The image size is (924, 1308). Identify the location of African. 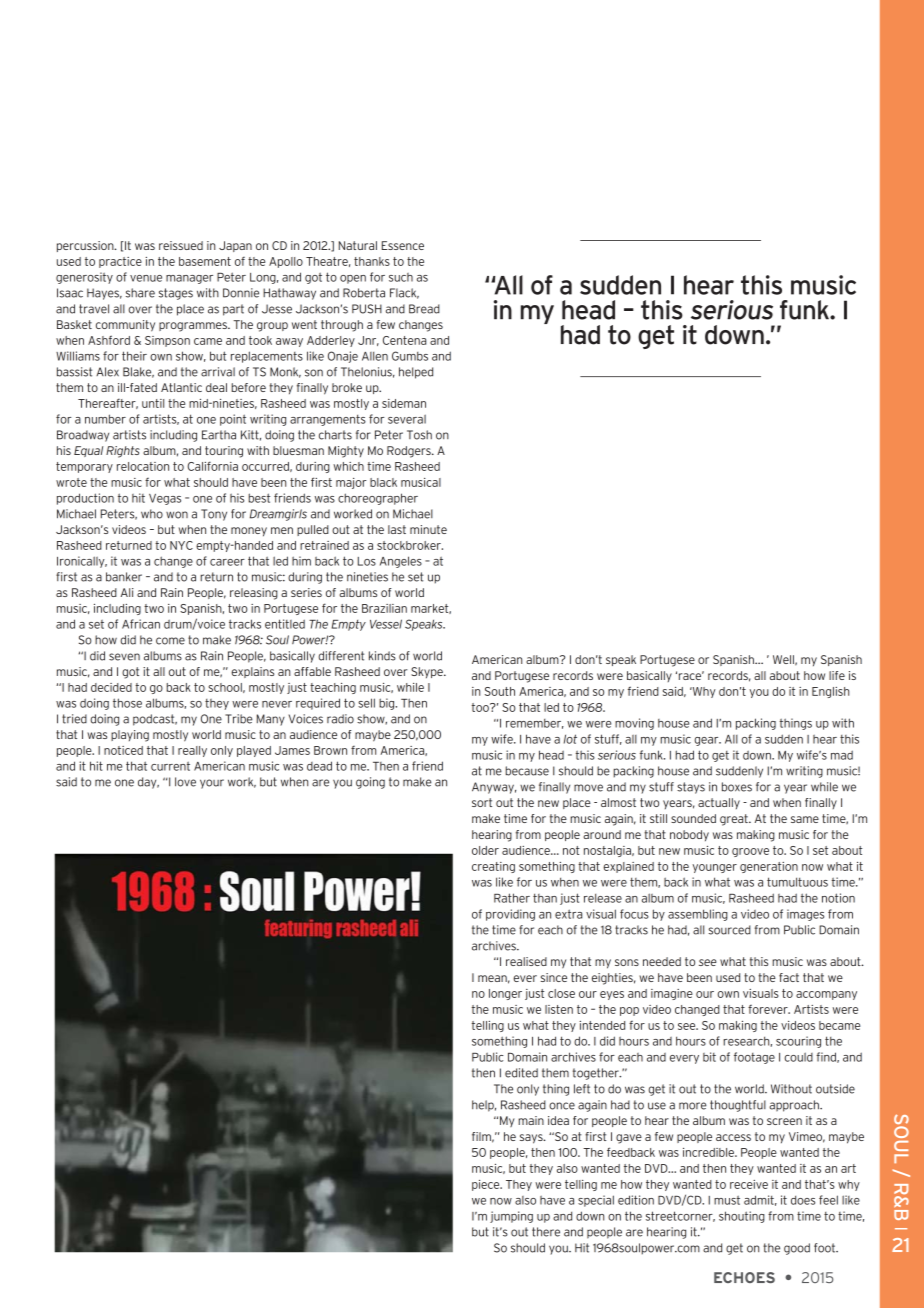
(141, 624).
